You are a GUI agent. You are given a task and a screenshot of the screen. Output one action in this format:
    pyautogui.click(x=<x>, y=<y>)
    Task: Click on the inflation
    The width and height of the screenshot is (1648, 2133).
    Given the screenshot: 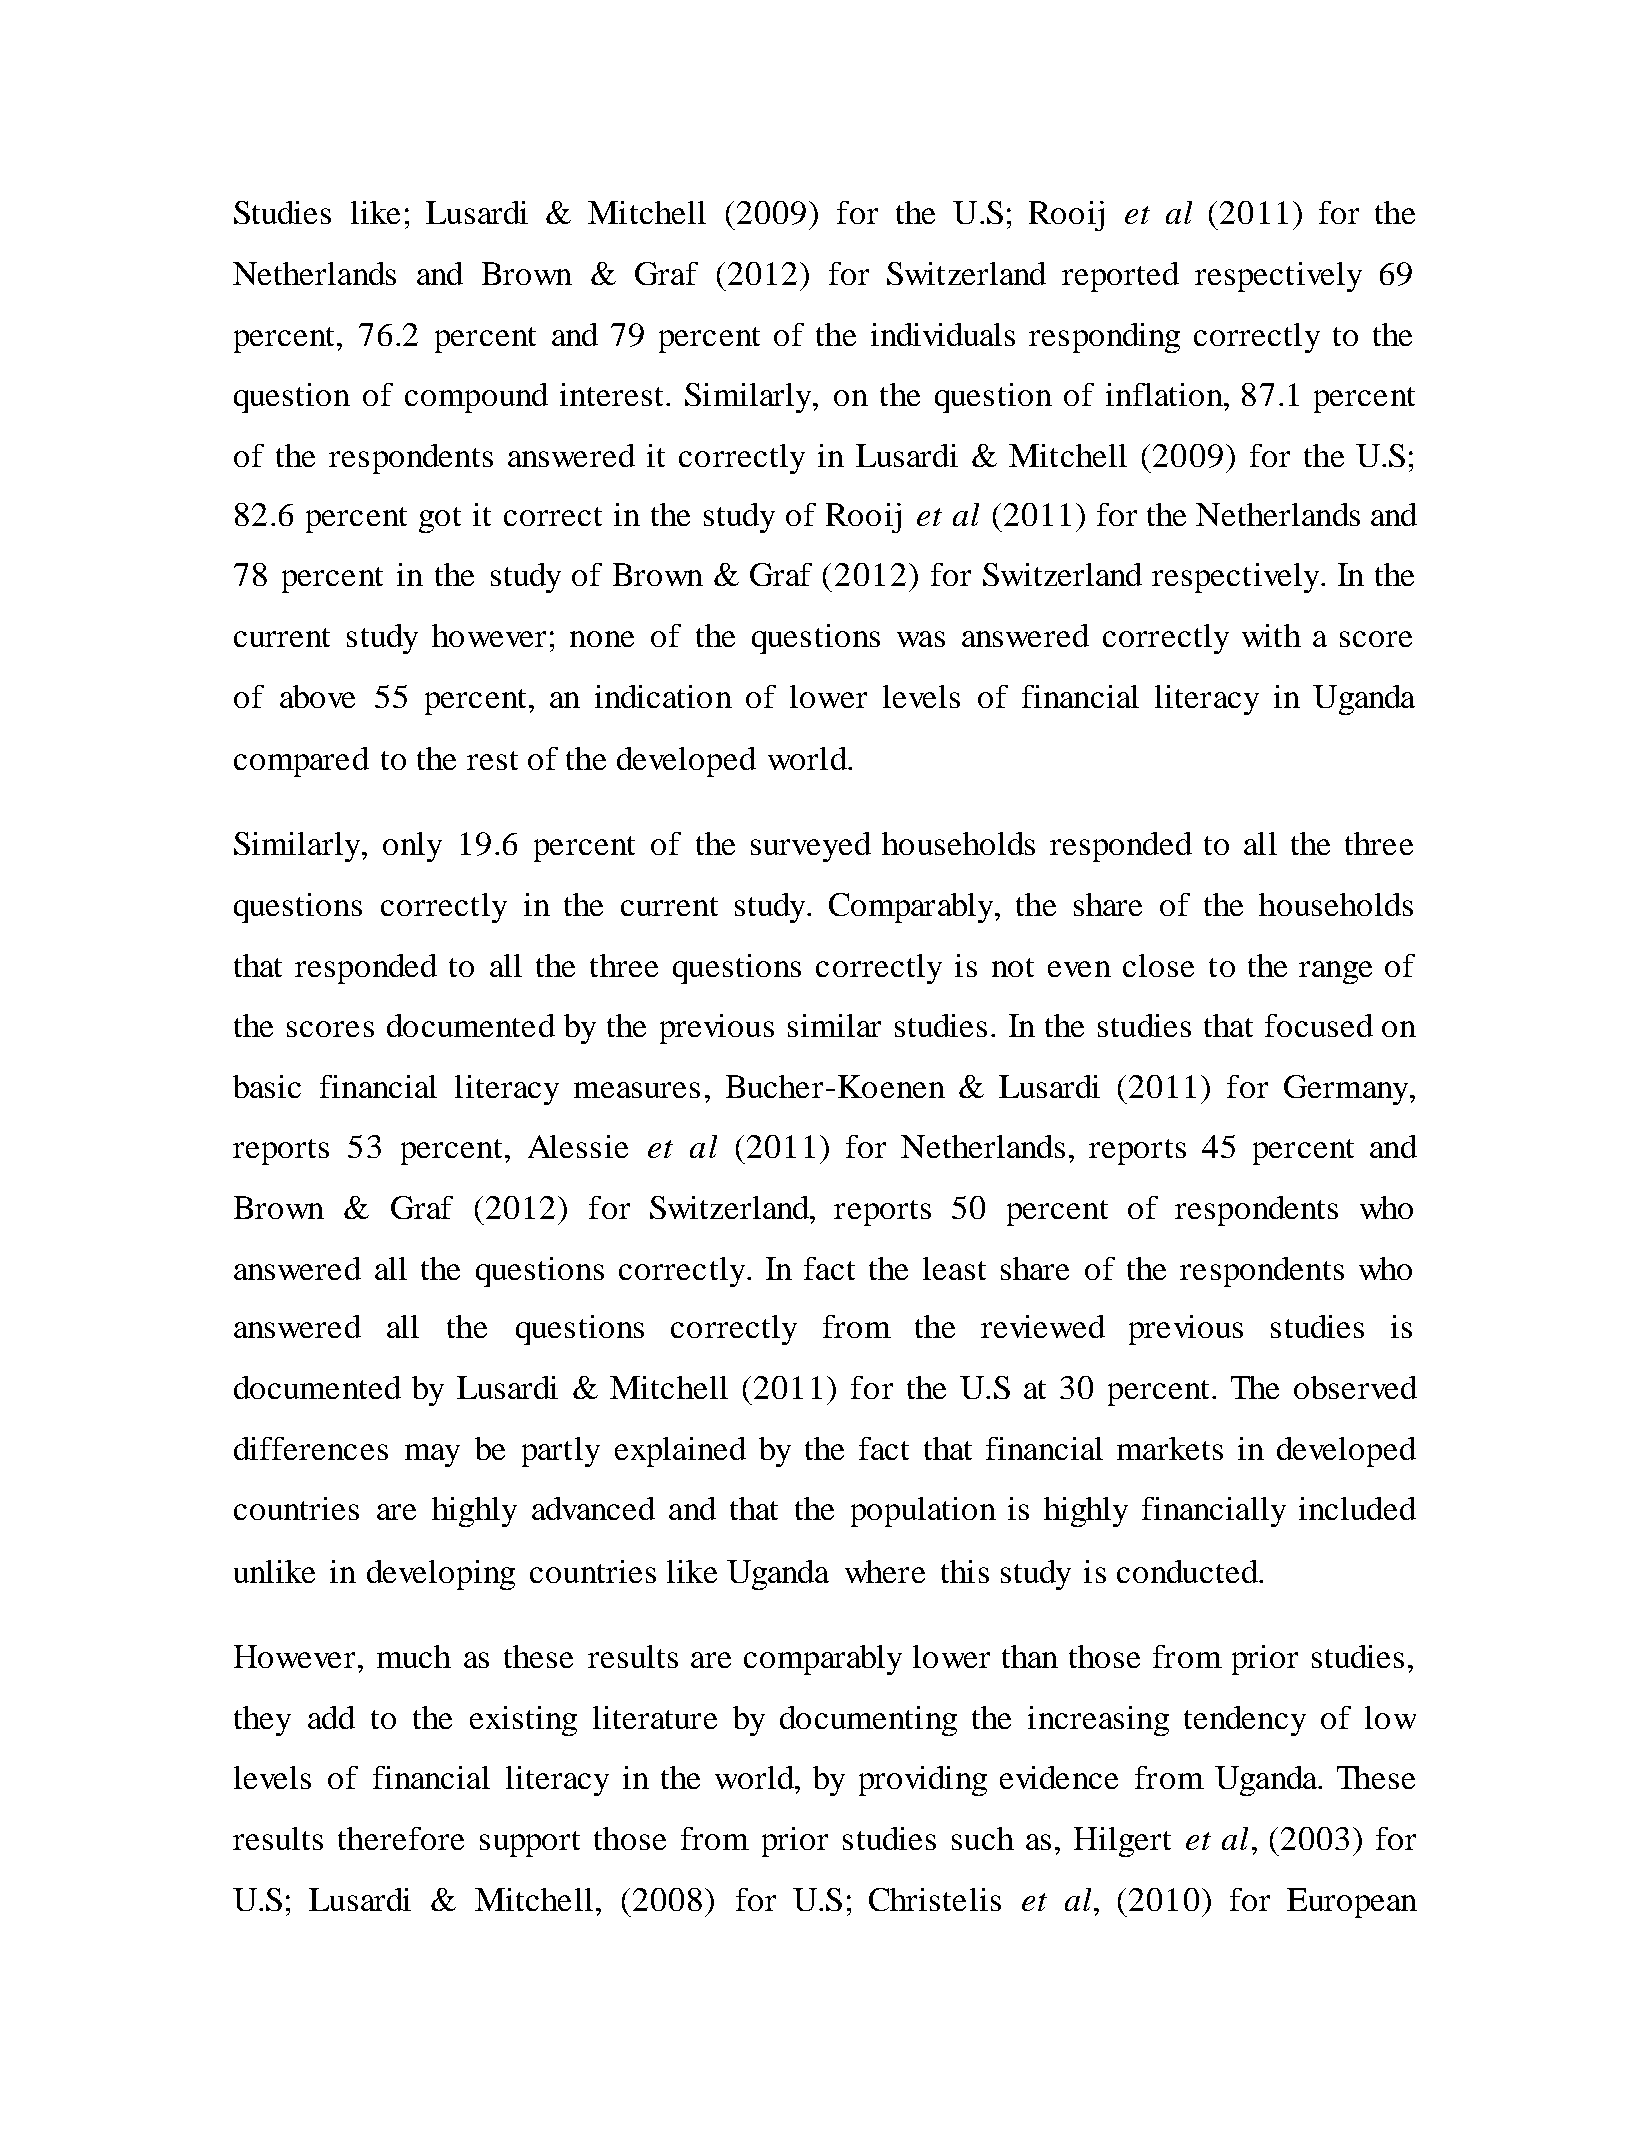 What is the action you would take?
    pyautogui.click(x=1165, y=394)
